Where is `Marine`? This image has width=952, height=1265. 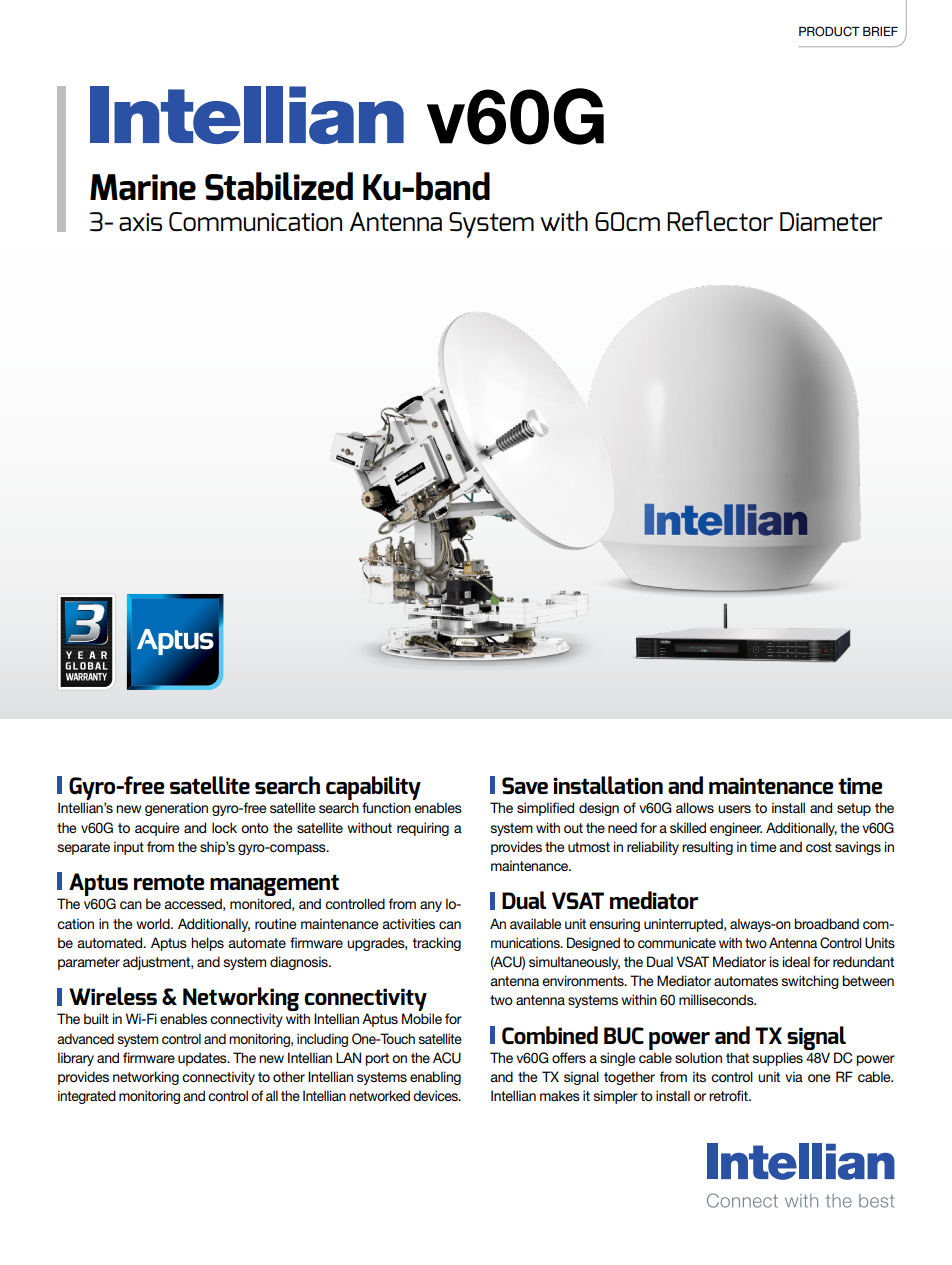 Marine is located at coordinates (143, 187).
